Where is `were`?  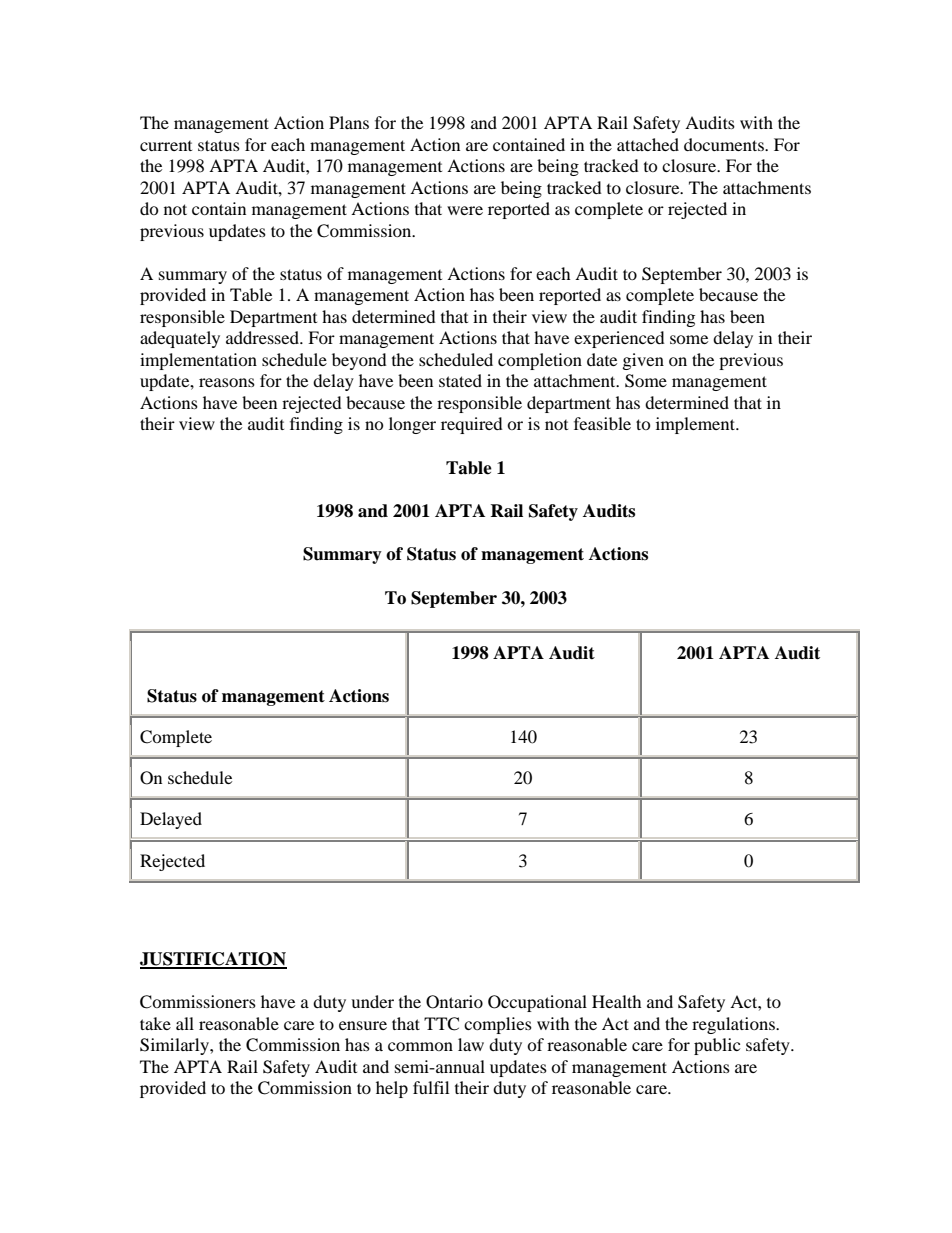 were is located at coordinates (465, 210).
